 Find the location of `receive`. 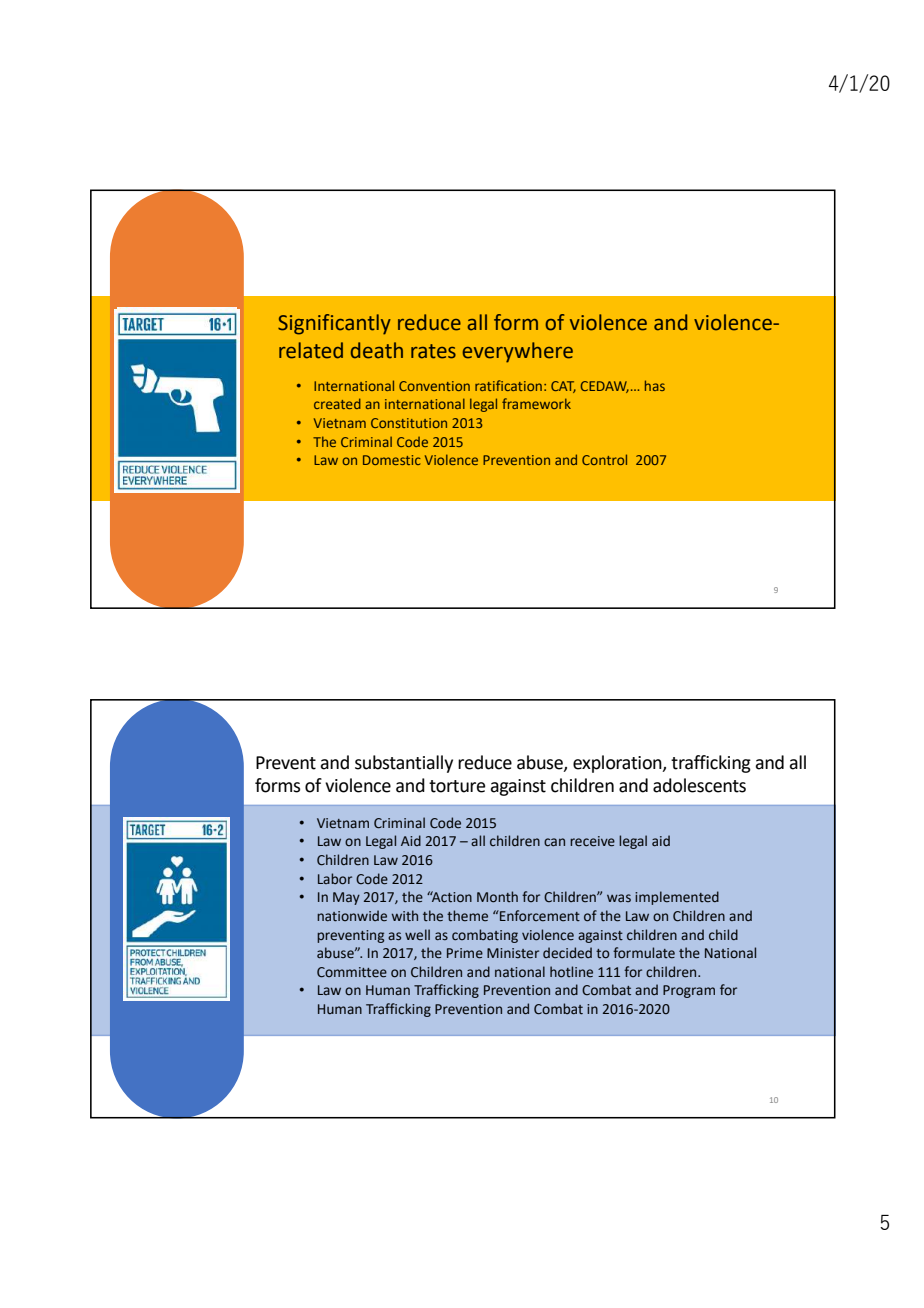

receive is located at coordinates (592, 841).
